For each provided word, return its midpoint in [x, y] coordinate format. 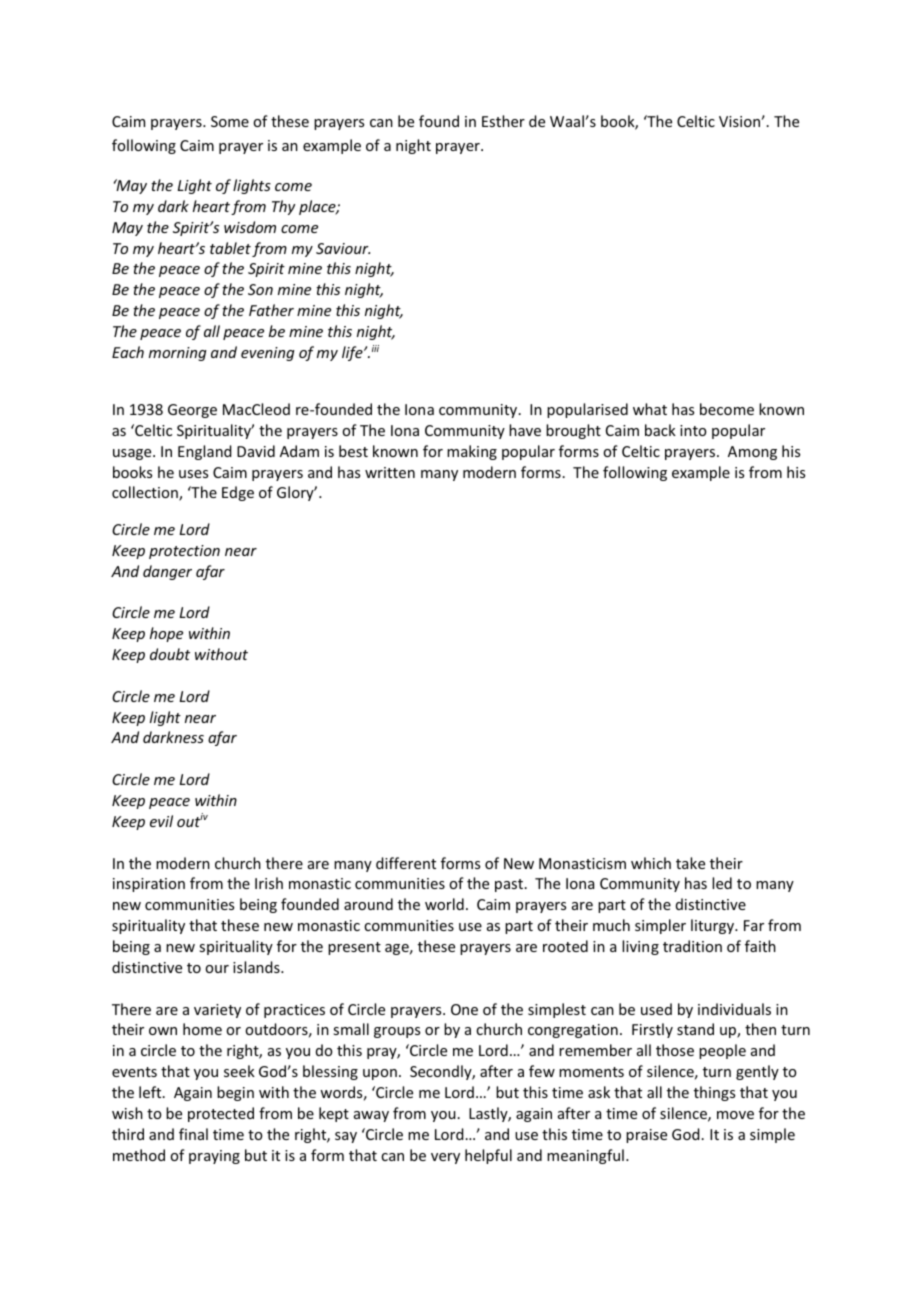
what [650, 409]
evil [161, 821]
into [693, 430]
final [193, 1134]
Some [230, 121]
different [406, 863]
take [690, 863]
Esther [503, 121]
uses [193, 474]
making [472, 452]
